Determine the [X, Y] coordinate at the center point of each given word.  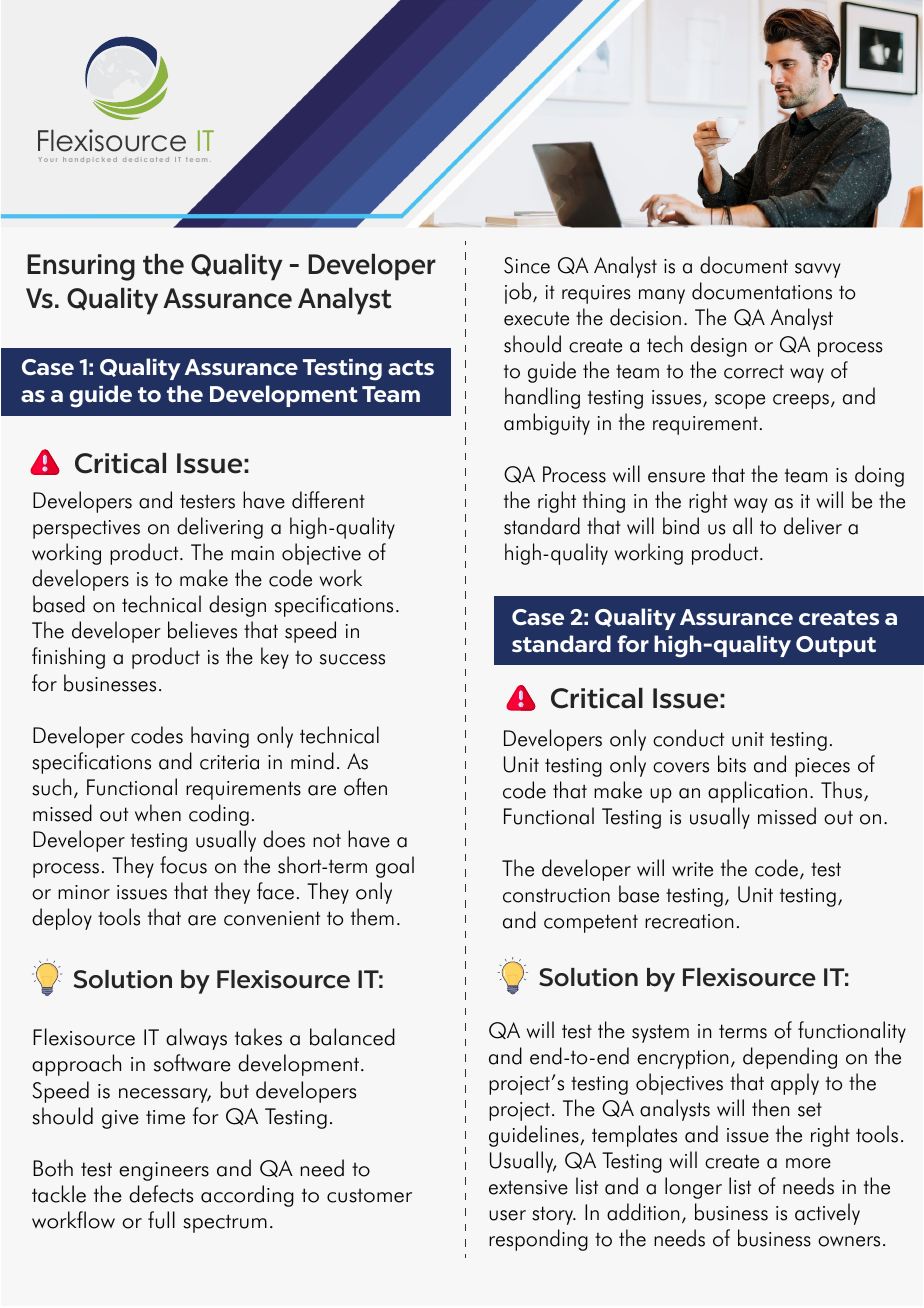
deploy [62, 919]
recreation [689, 921]
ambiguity [547, 424]
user [507, 1215]
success [352, 659]
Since [527, 265]
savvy [818, 270]
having [220, 737]
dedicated [146, 159]
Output [836, 646]
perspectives [86, 529]
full [161, 1220]
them [372, 917]
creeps [801, 401]
